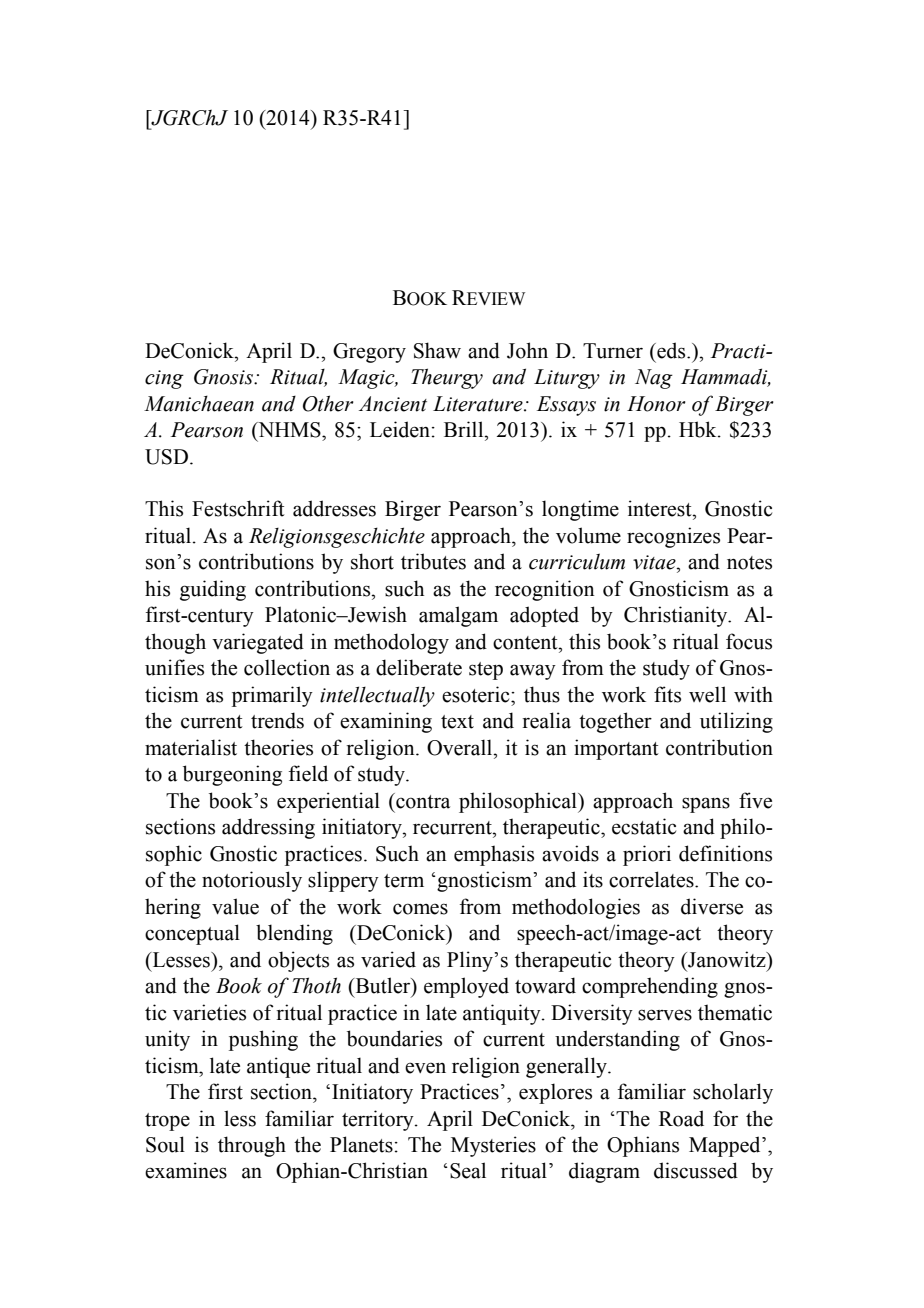 This screenshot has width=924, height=1308. What do you see at coordinates (447, 378) in the screenshot?
I see `Theurgy` at bounding box center [447, 378].
